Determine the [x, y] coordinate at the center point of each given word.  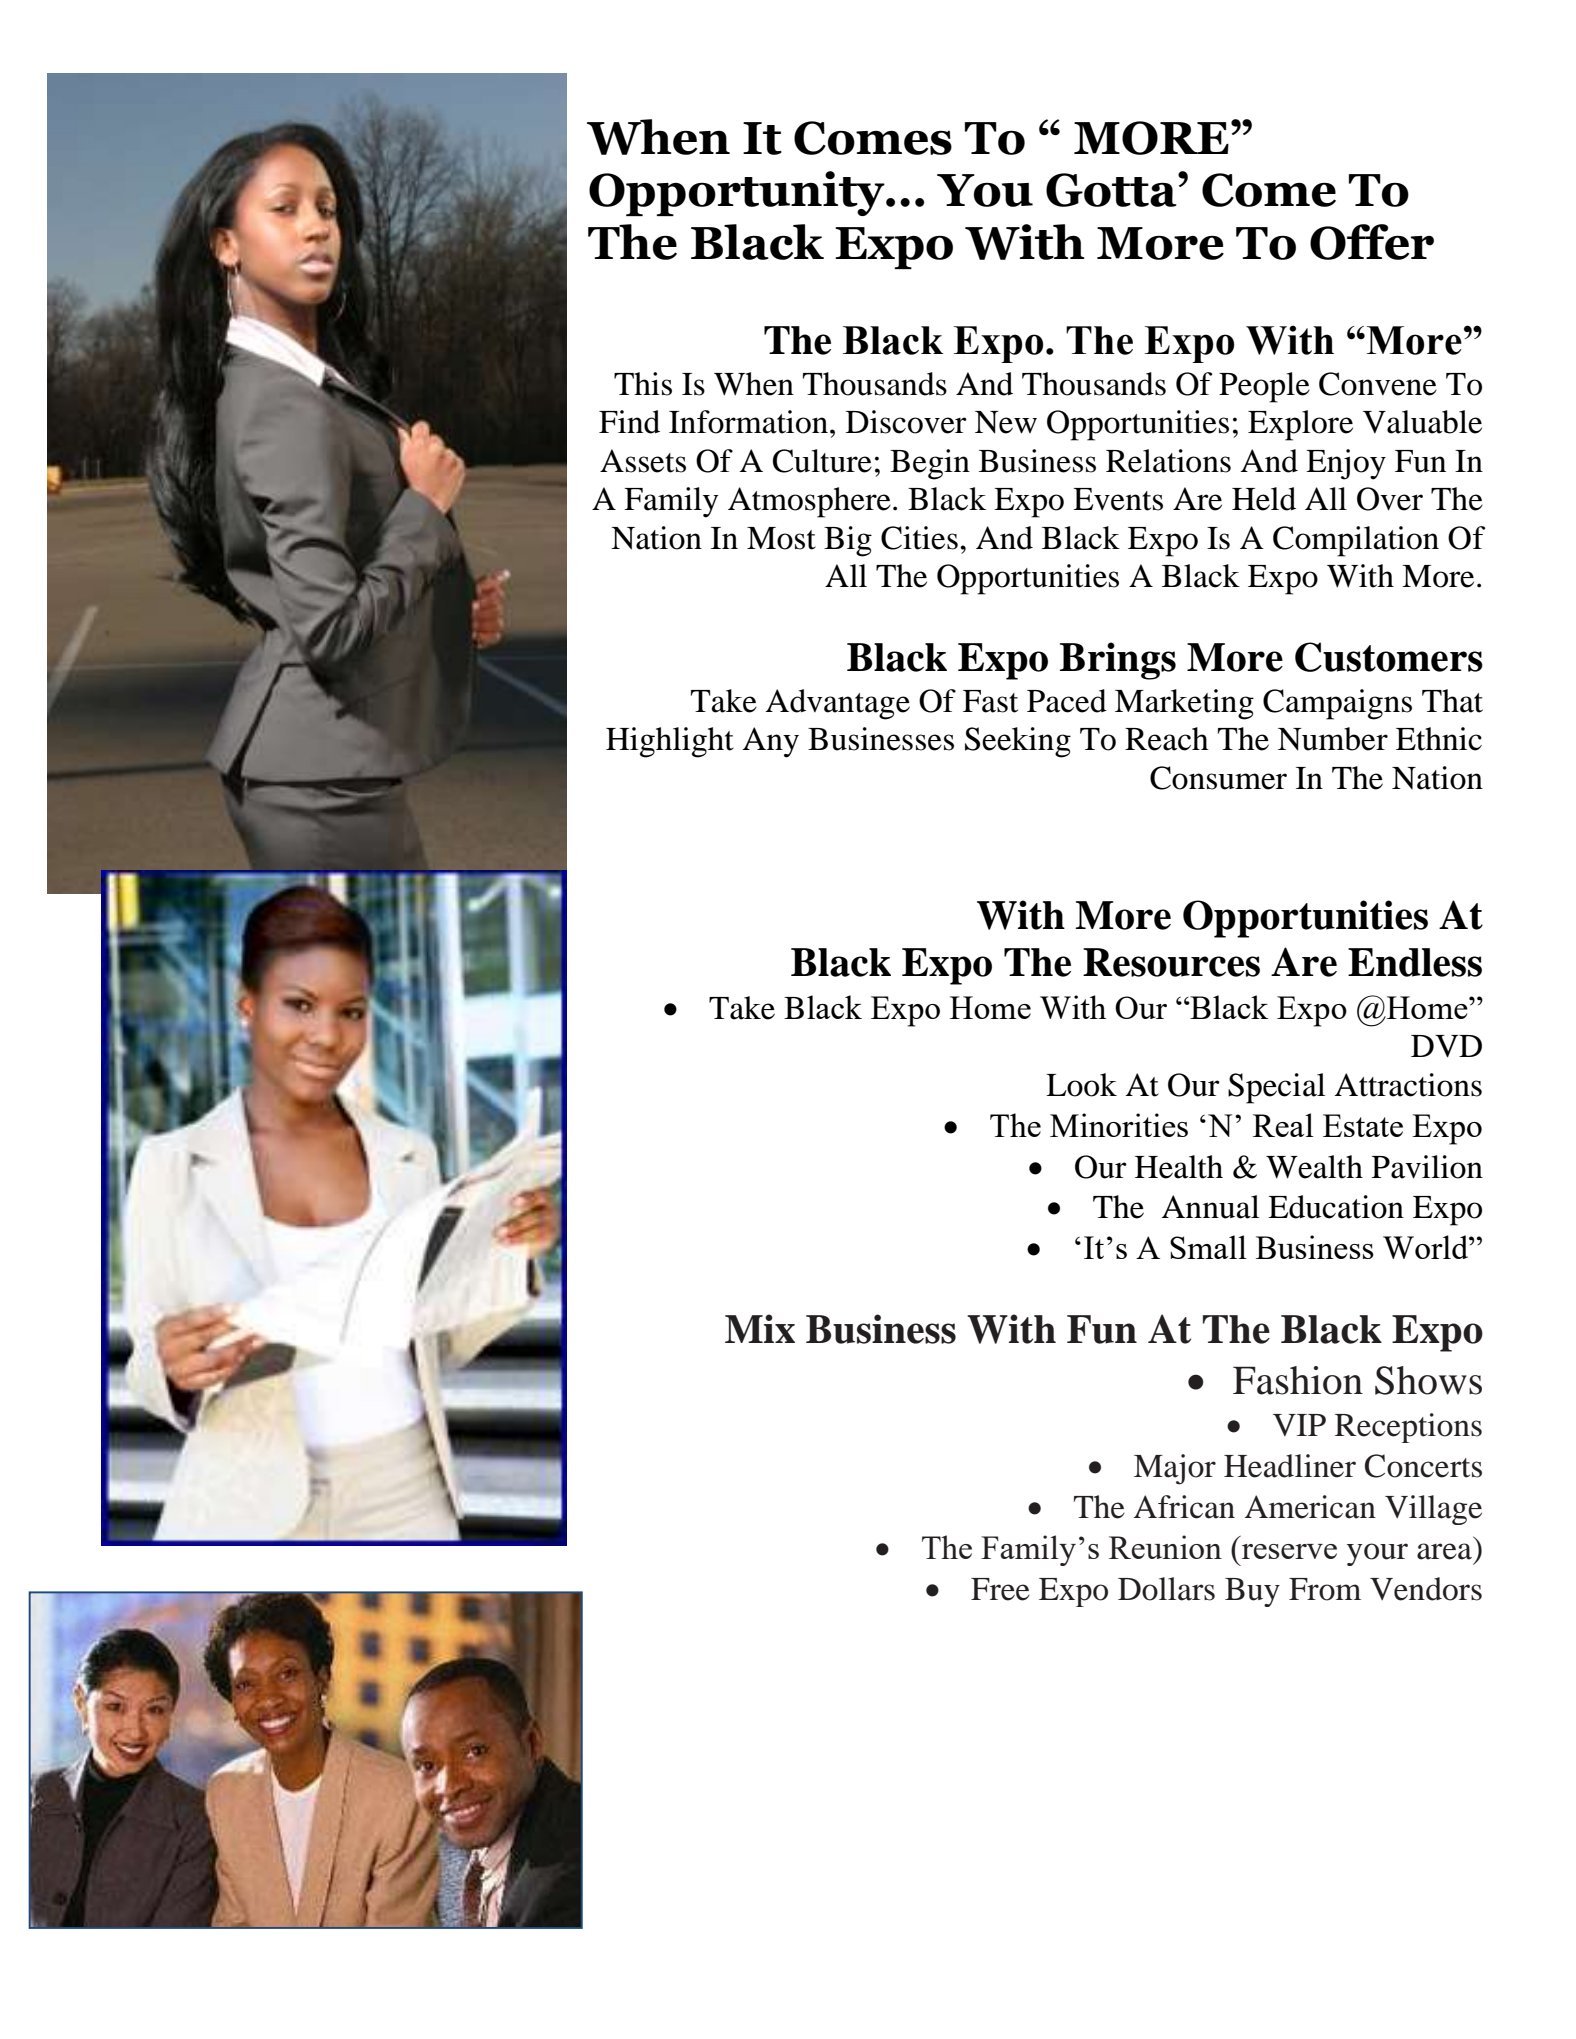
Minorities [1119, 1125]
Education [1336, 1207]
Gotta [1112, 190]
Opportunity [738, 193]
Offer [1372, 242]
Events [1118, 499]
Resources [1171, 962]
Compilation [1356, 541]
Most [781, 538]
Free [1000, 1589]
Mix [760, 1328]
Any [771, 742]
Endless [1415, 962]
